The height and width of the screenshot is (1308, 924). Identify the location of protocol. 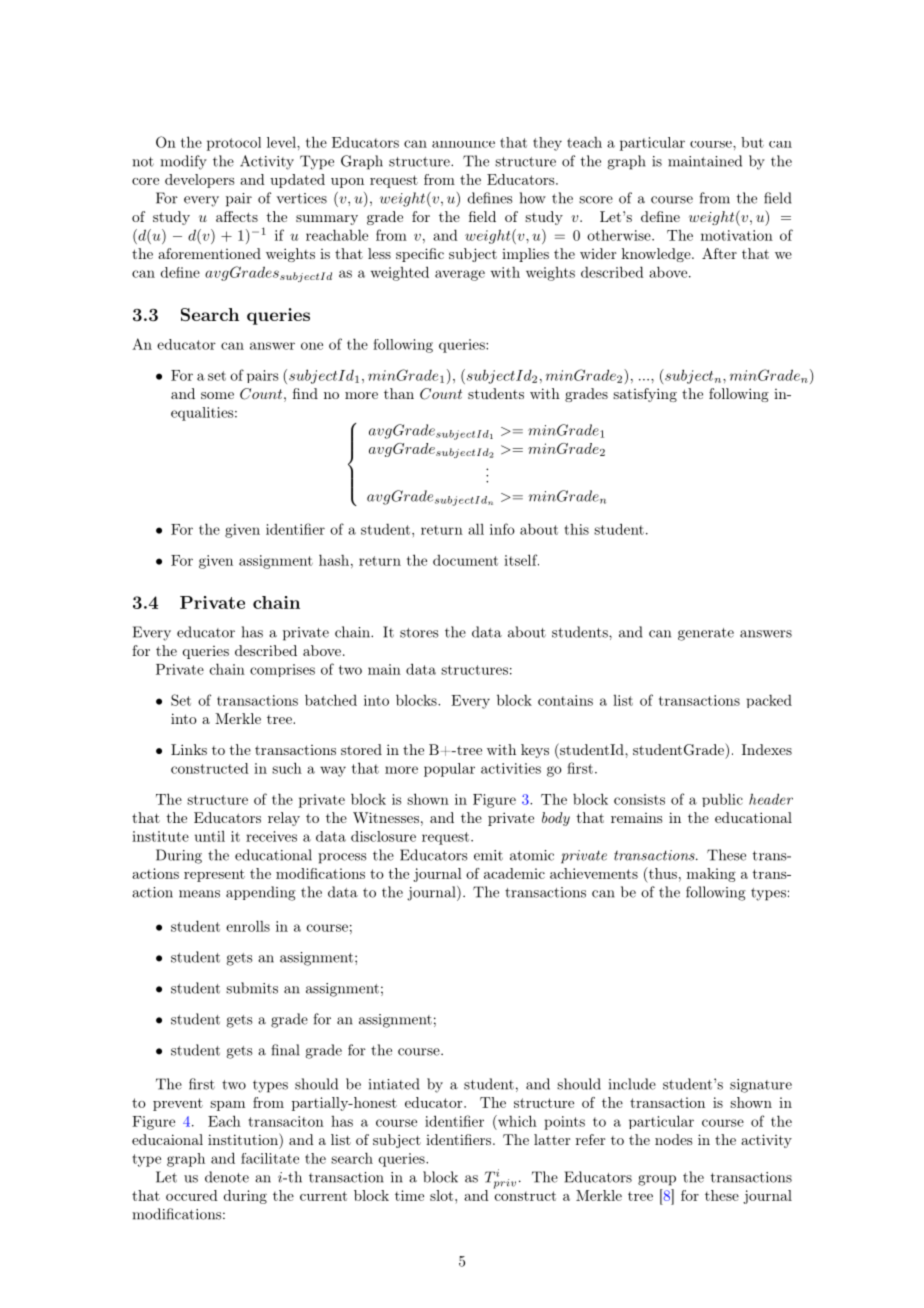
(234, 144).
